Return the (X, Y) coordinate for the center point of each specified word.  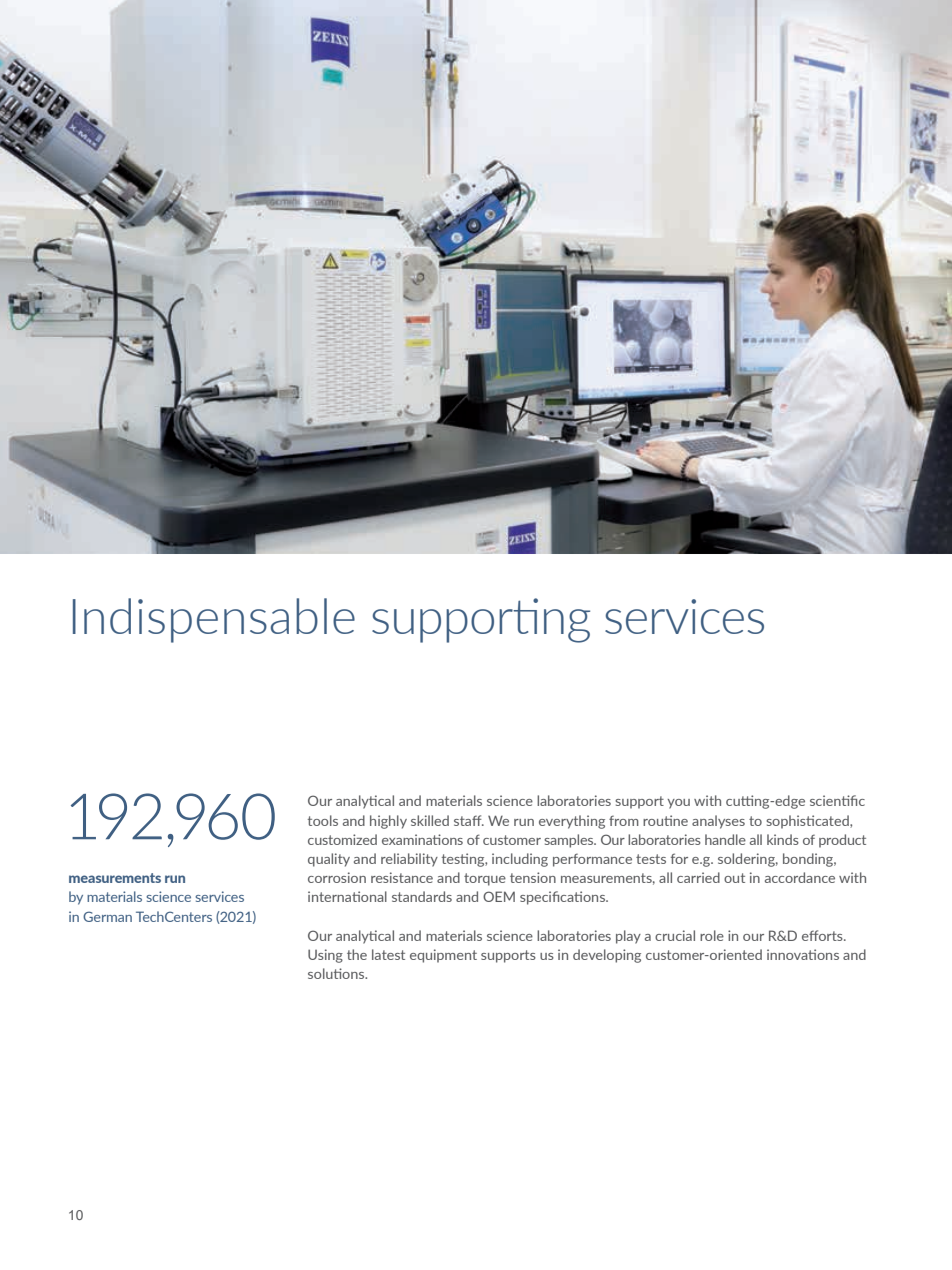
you (678, 804)
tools (323, 820)
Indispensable (214, 620)
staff (469, 820)
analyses (718, 822)
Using (325, 956)
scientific (837, 800)
